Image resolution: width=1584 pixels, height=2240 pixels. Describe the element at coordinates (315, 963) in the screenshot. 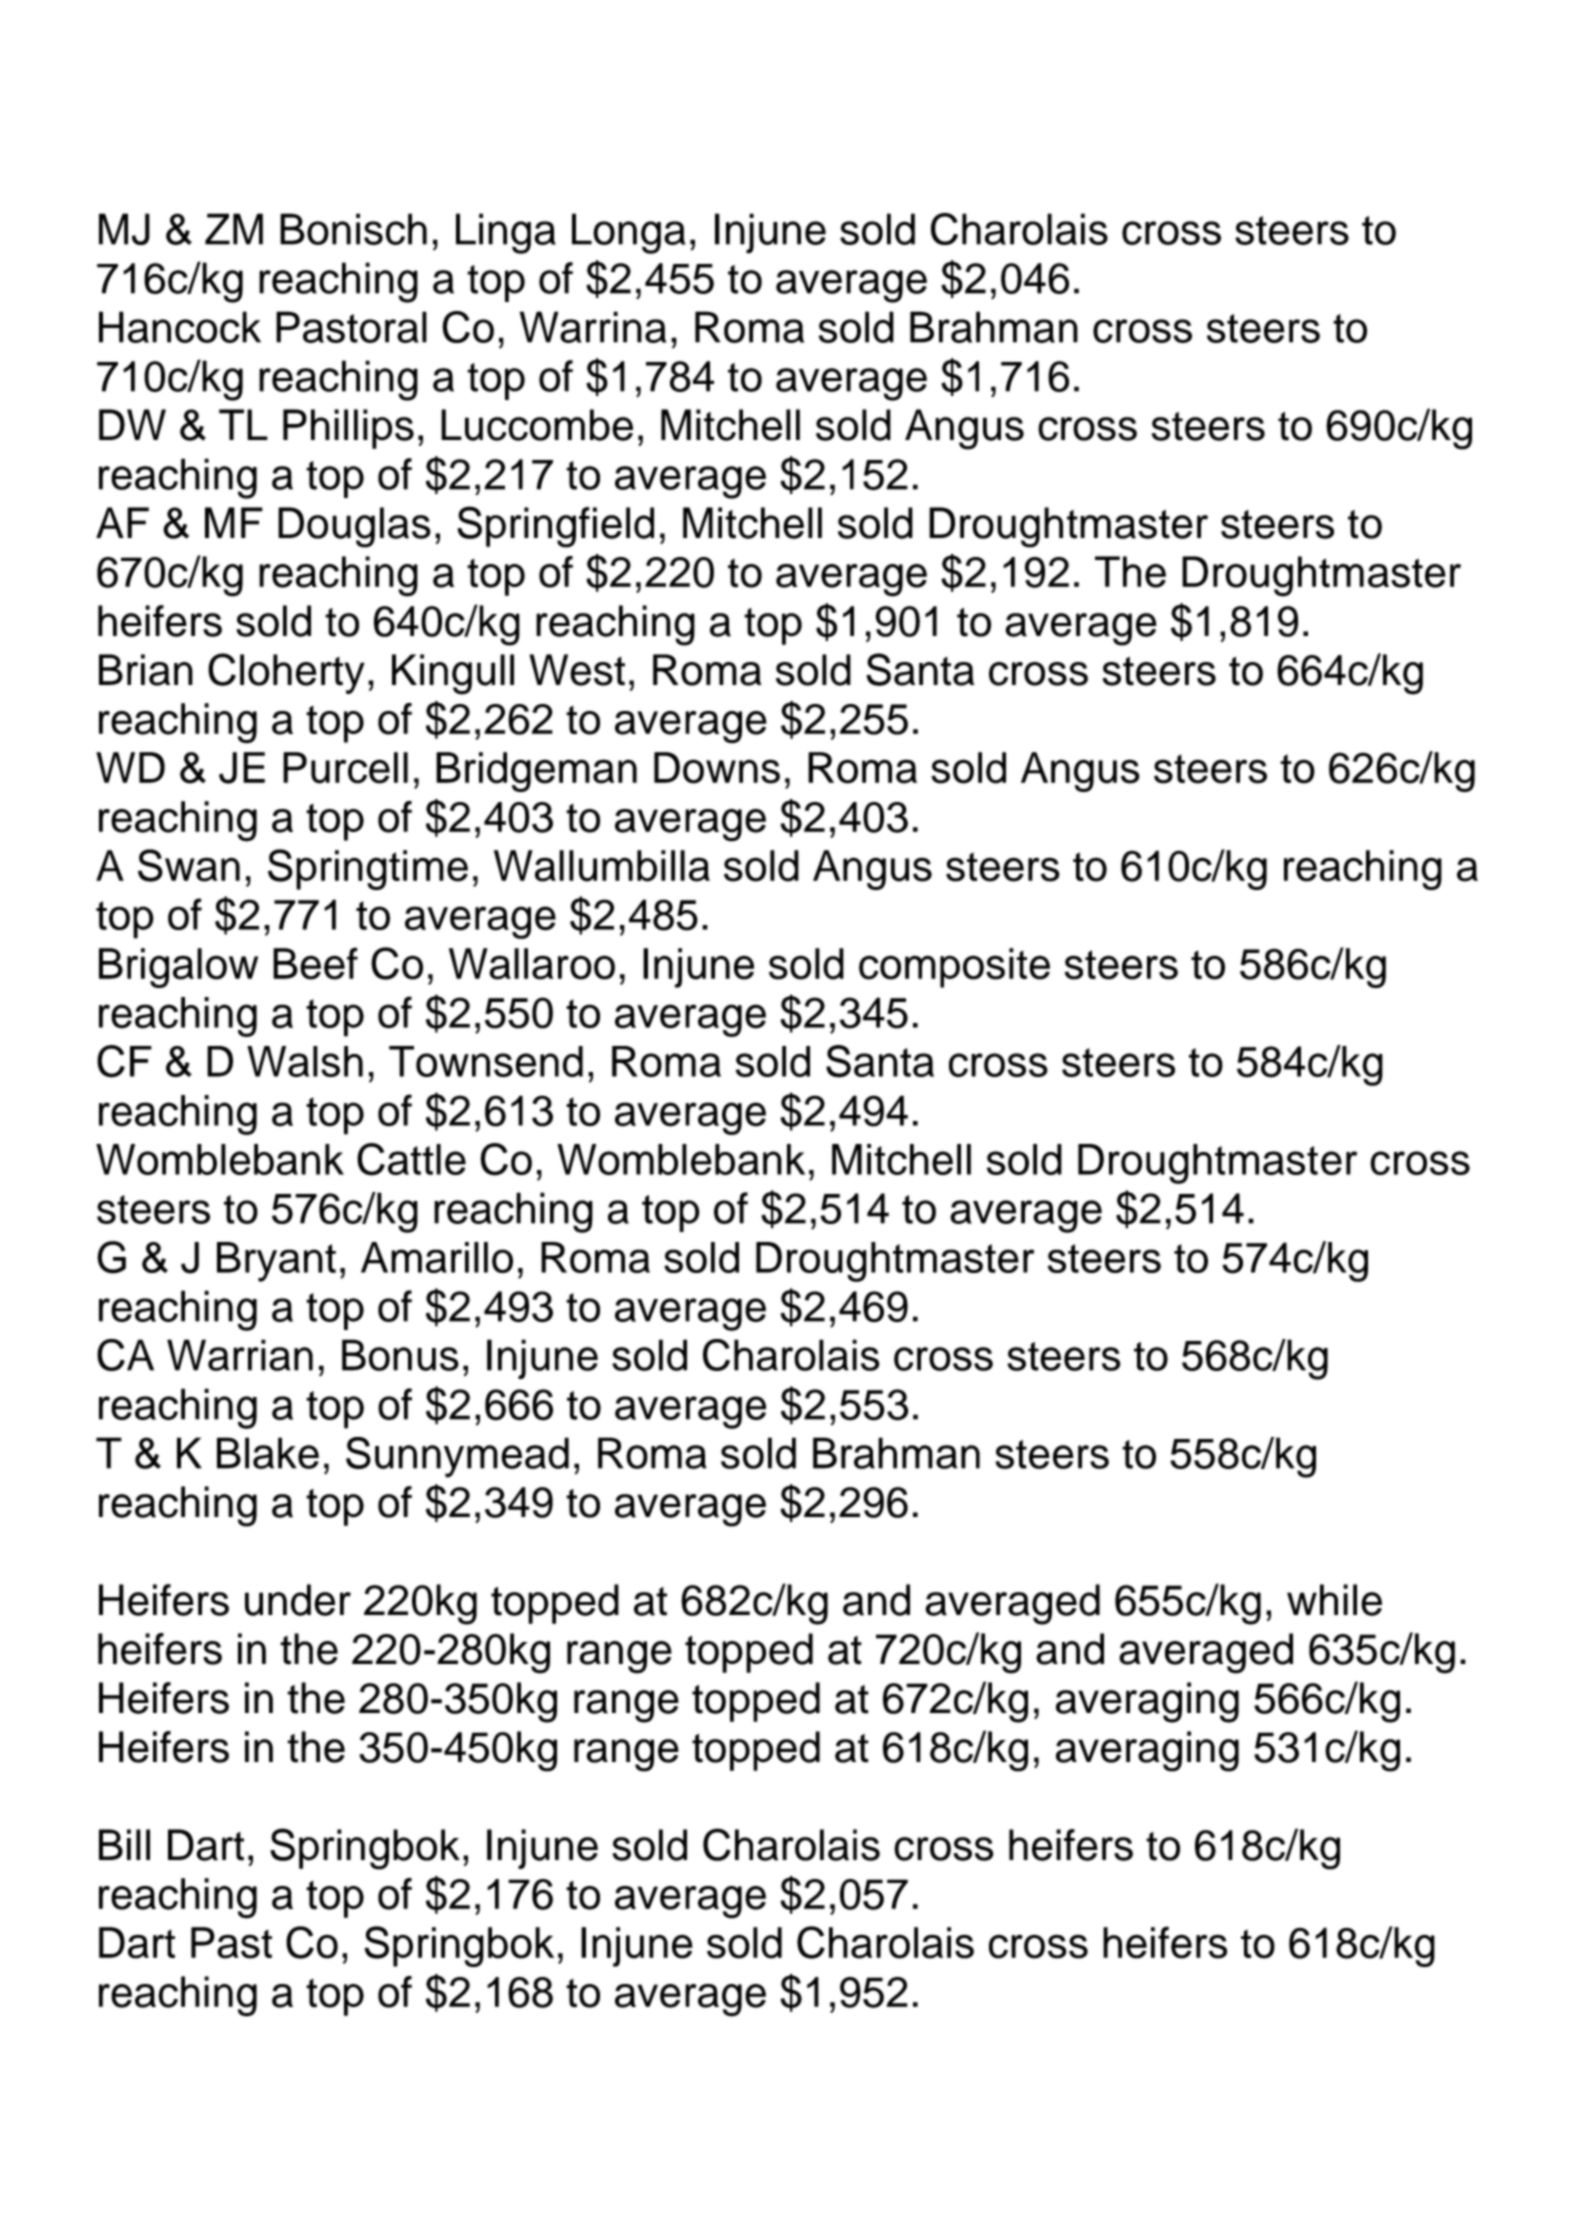

I see `Beef` at that location.
